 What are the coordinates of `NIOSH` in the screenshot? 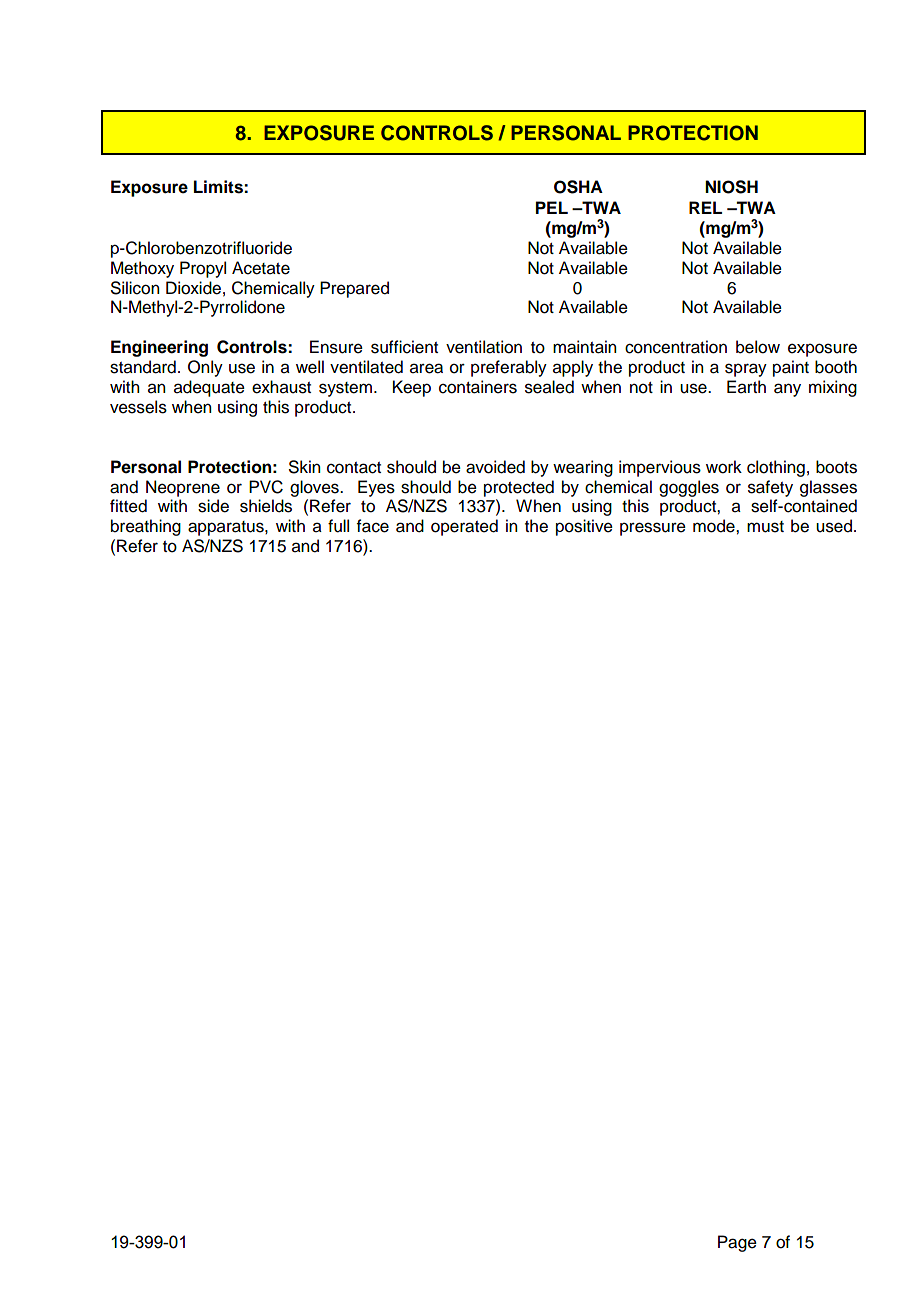 It's located at (731, 187).
